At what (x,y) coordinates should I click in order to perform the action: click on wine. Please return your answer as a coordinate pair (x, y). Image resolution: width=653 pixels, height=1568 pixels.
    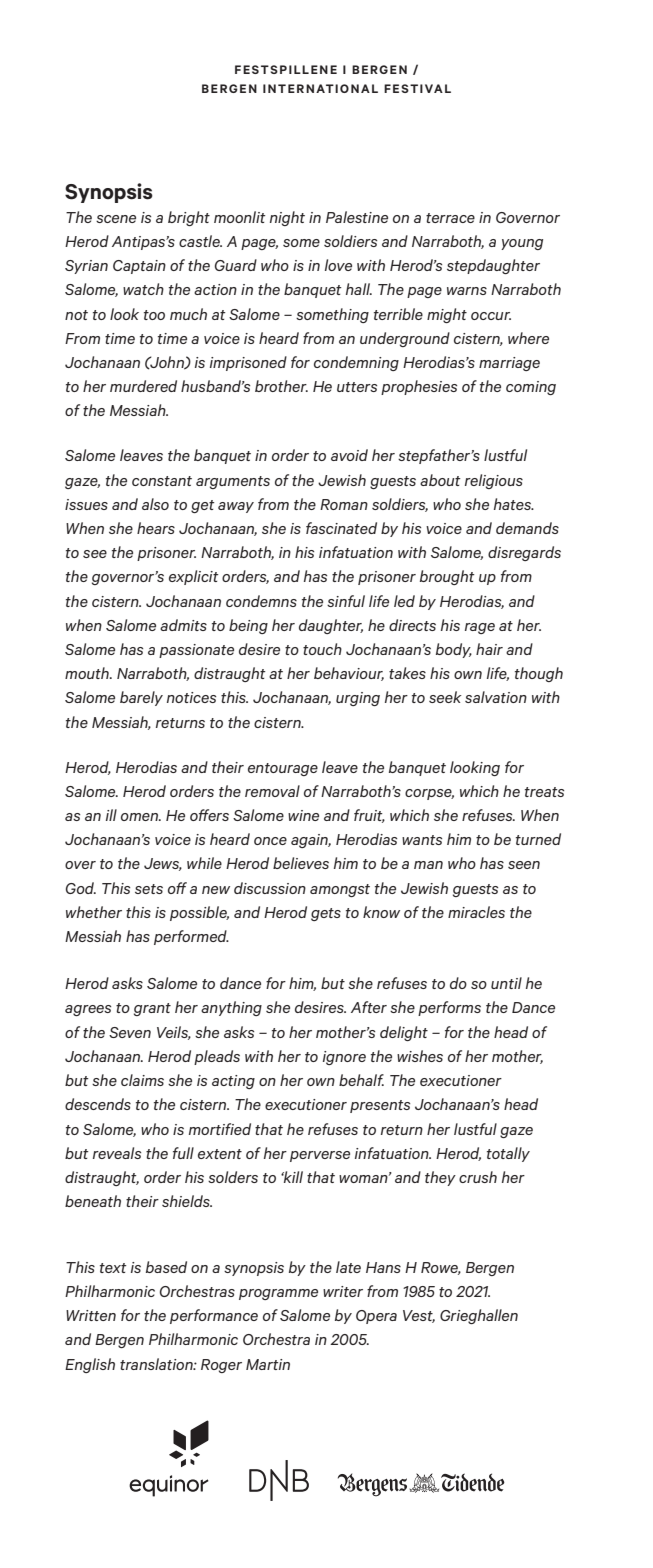
    Looking at the image, I should click on (303, 815).
